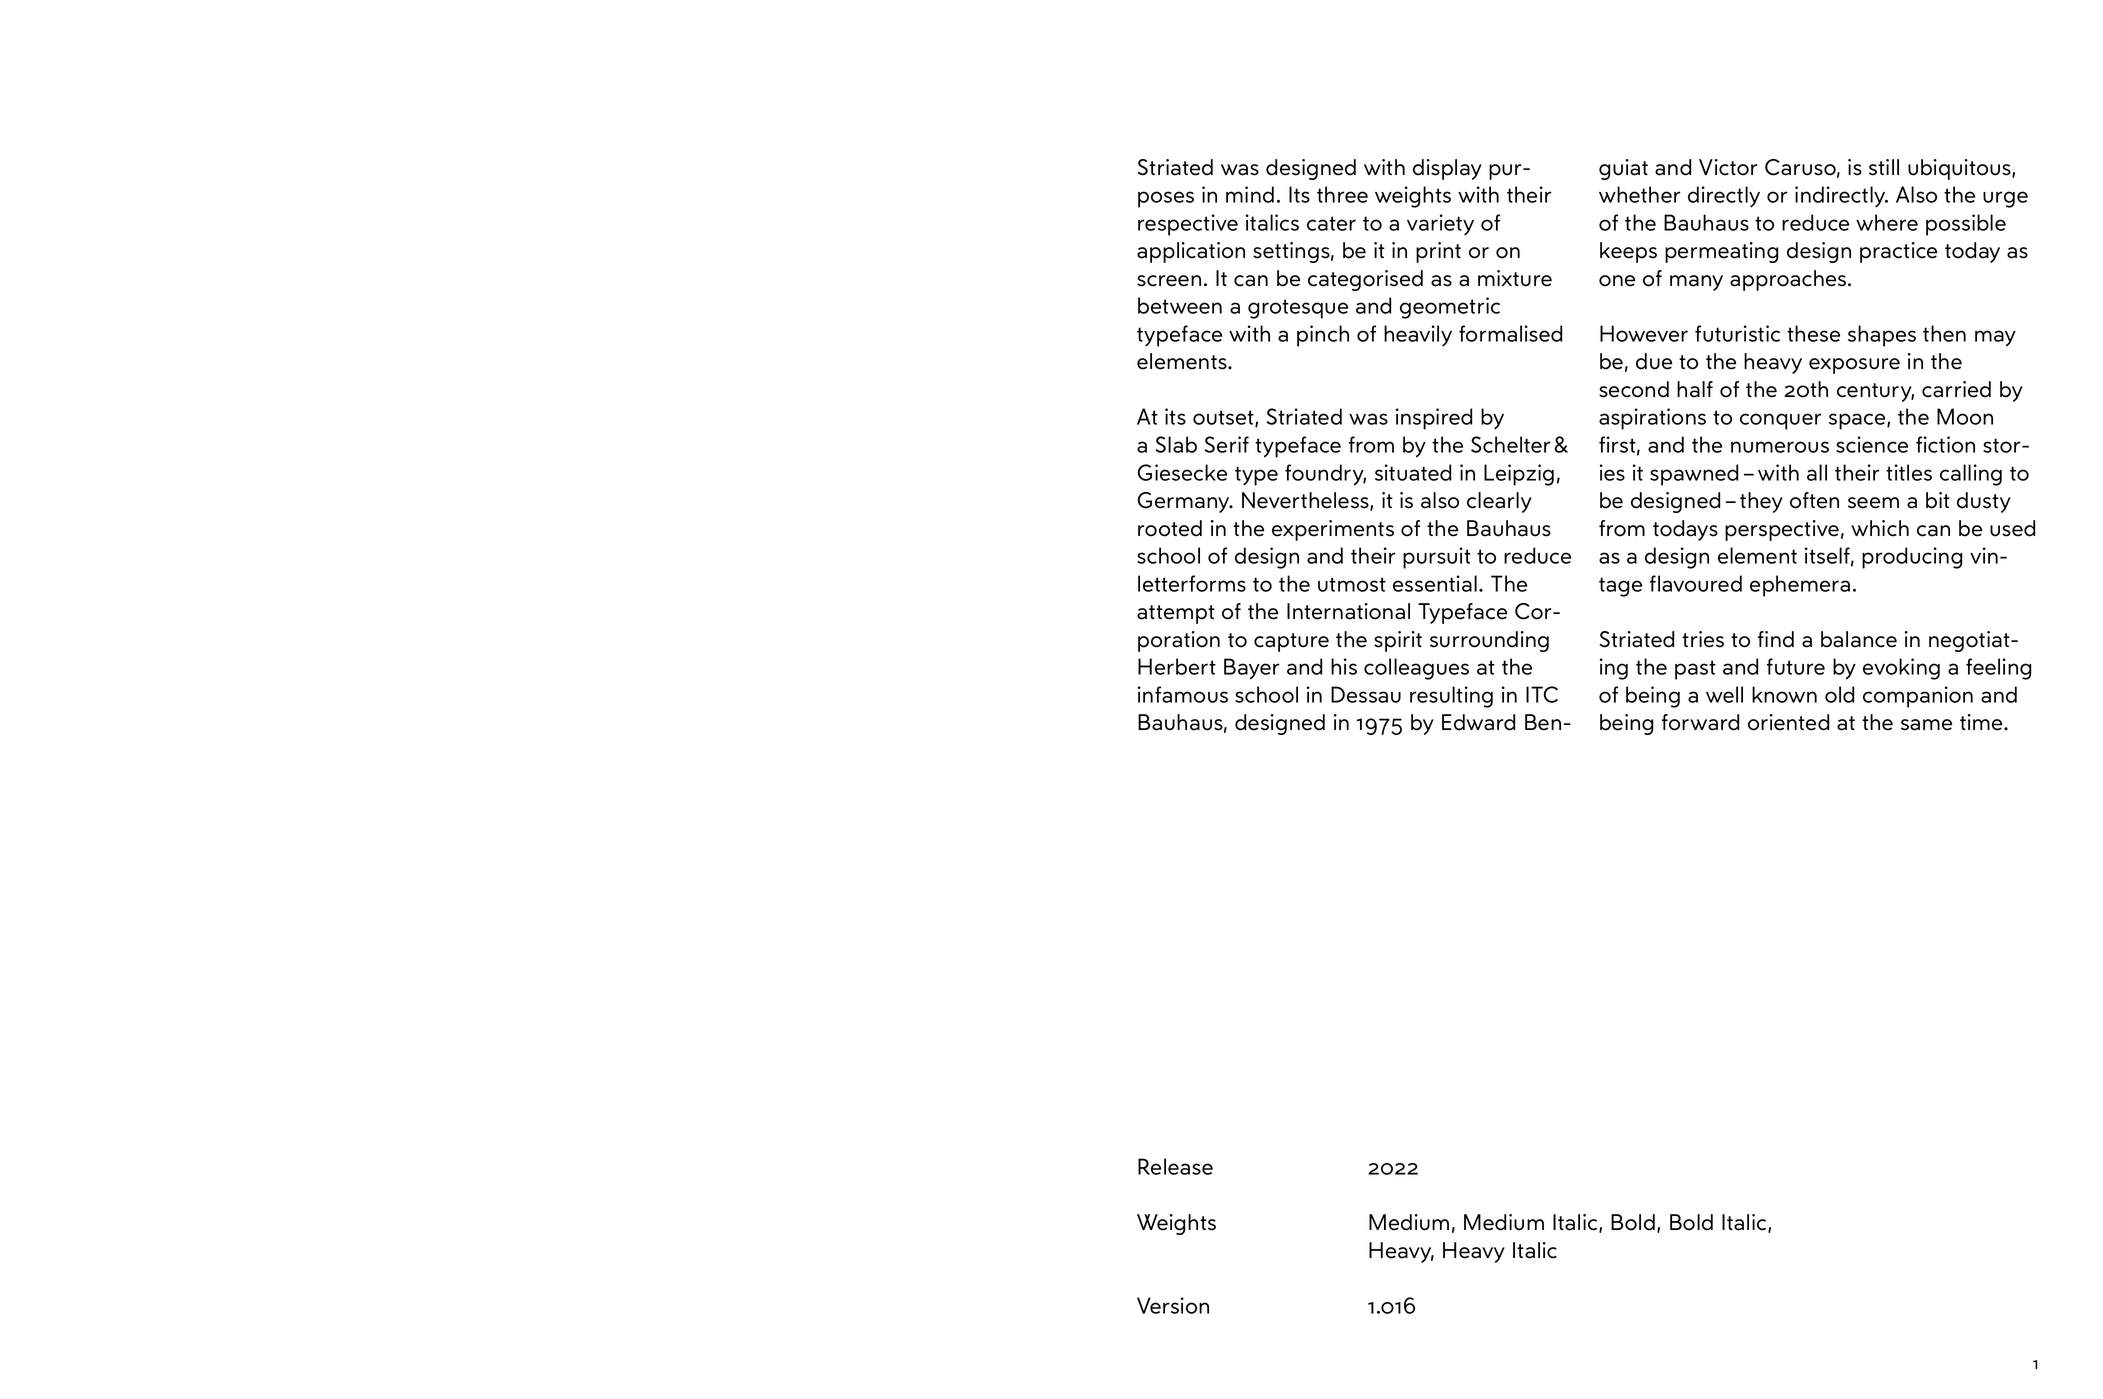  I want to click on Version, so click(1173, 1305).
